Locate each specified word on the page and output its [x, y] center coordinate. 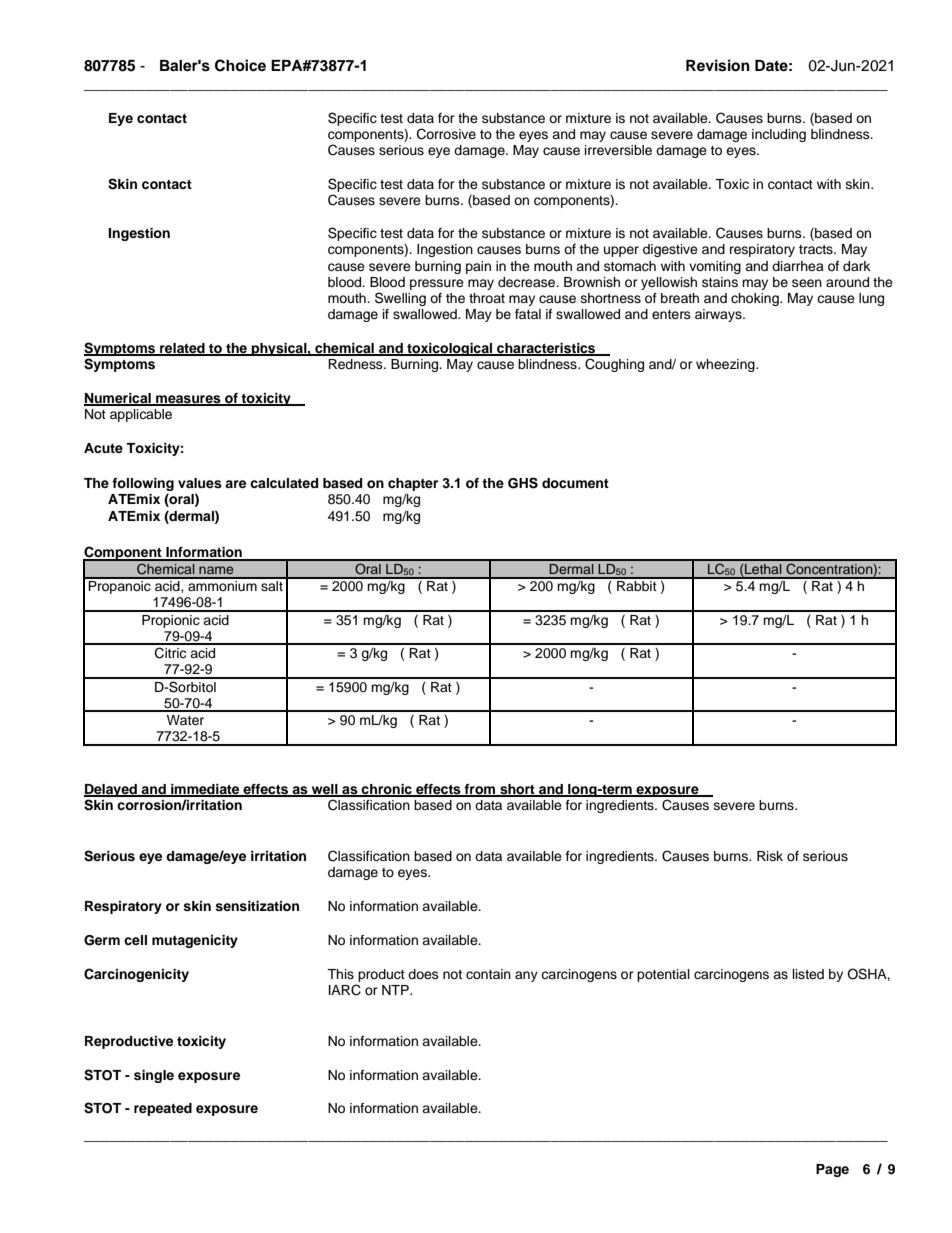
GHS [523, 483]
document [575, 483]
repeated [163, 1109]
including [779, 135]
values [200, 483]
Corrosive [446, 134]
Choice [240, 65]
